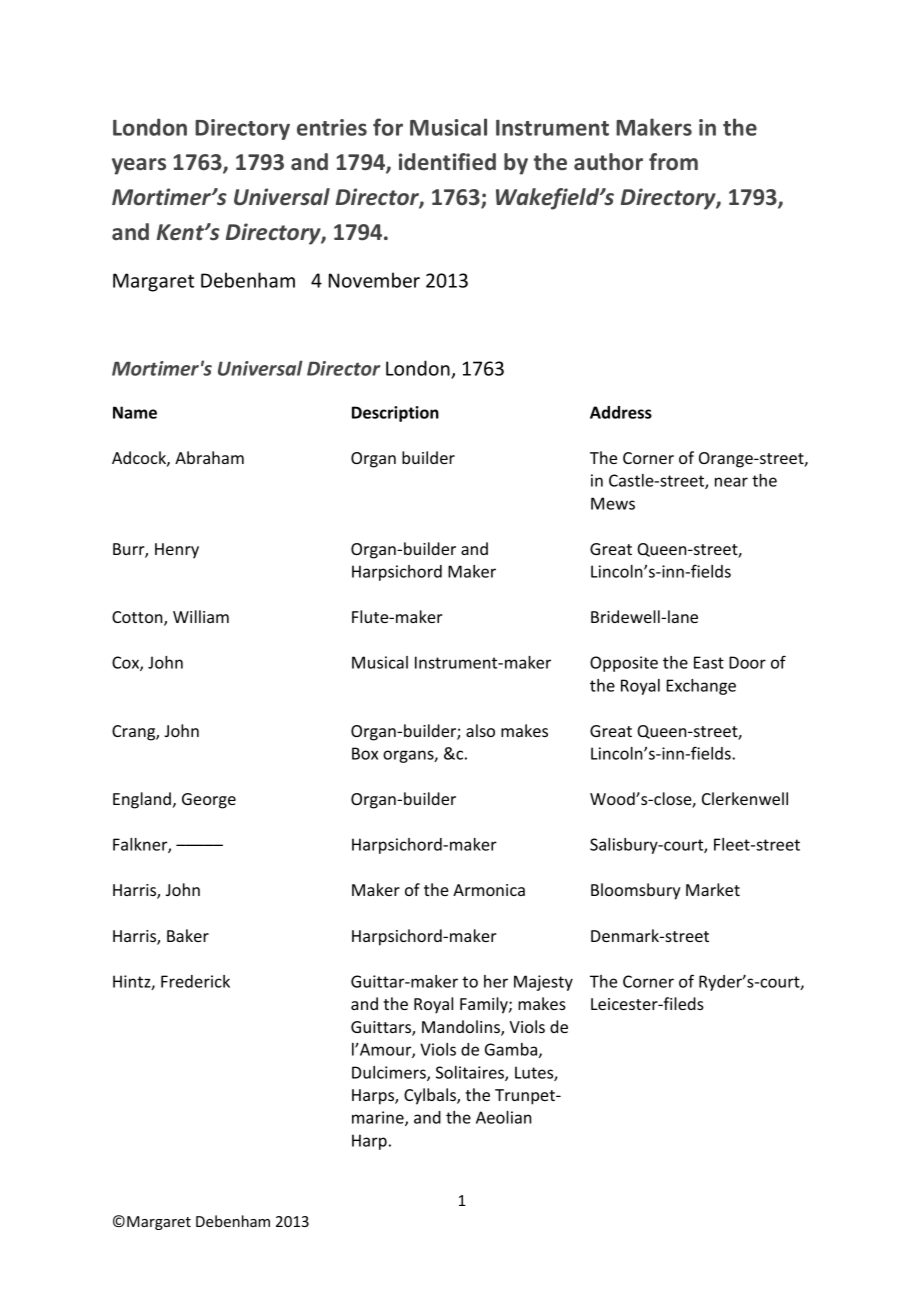 The width and height of the page is (924, 1308). What do you see at coordinates (139, 166) in the page?
I see `years` at bounding box center [139, 166].
